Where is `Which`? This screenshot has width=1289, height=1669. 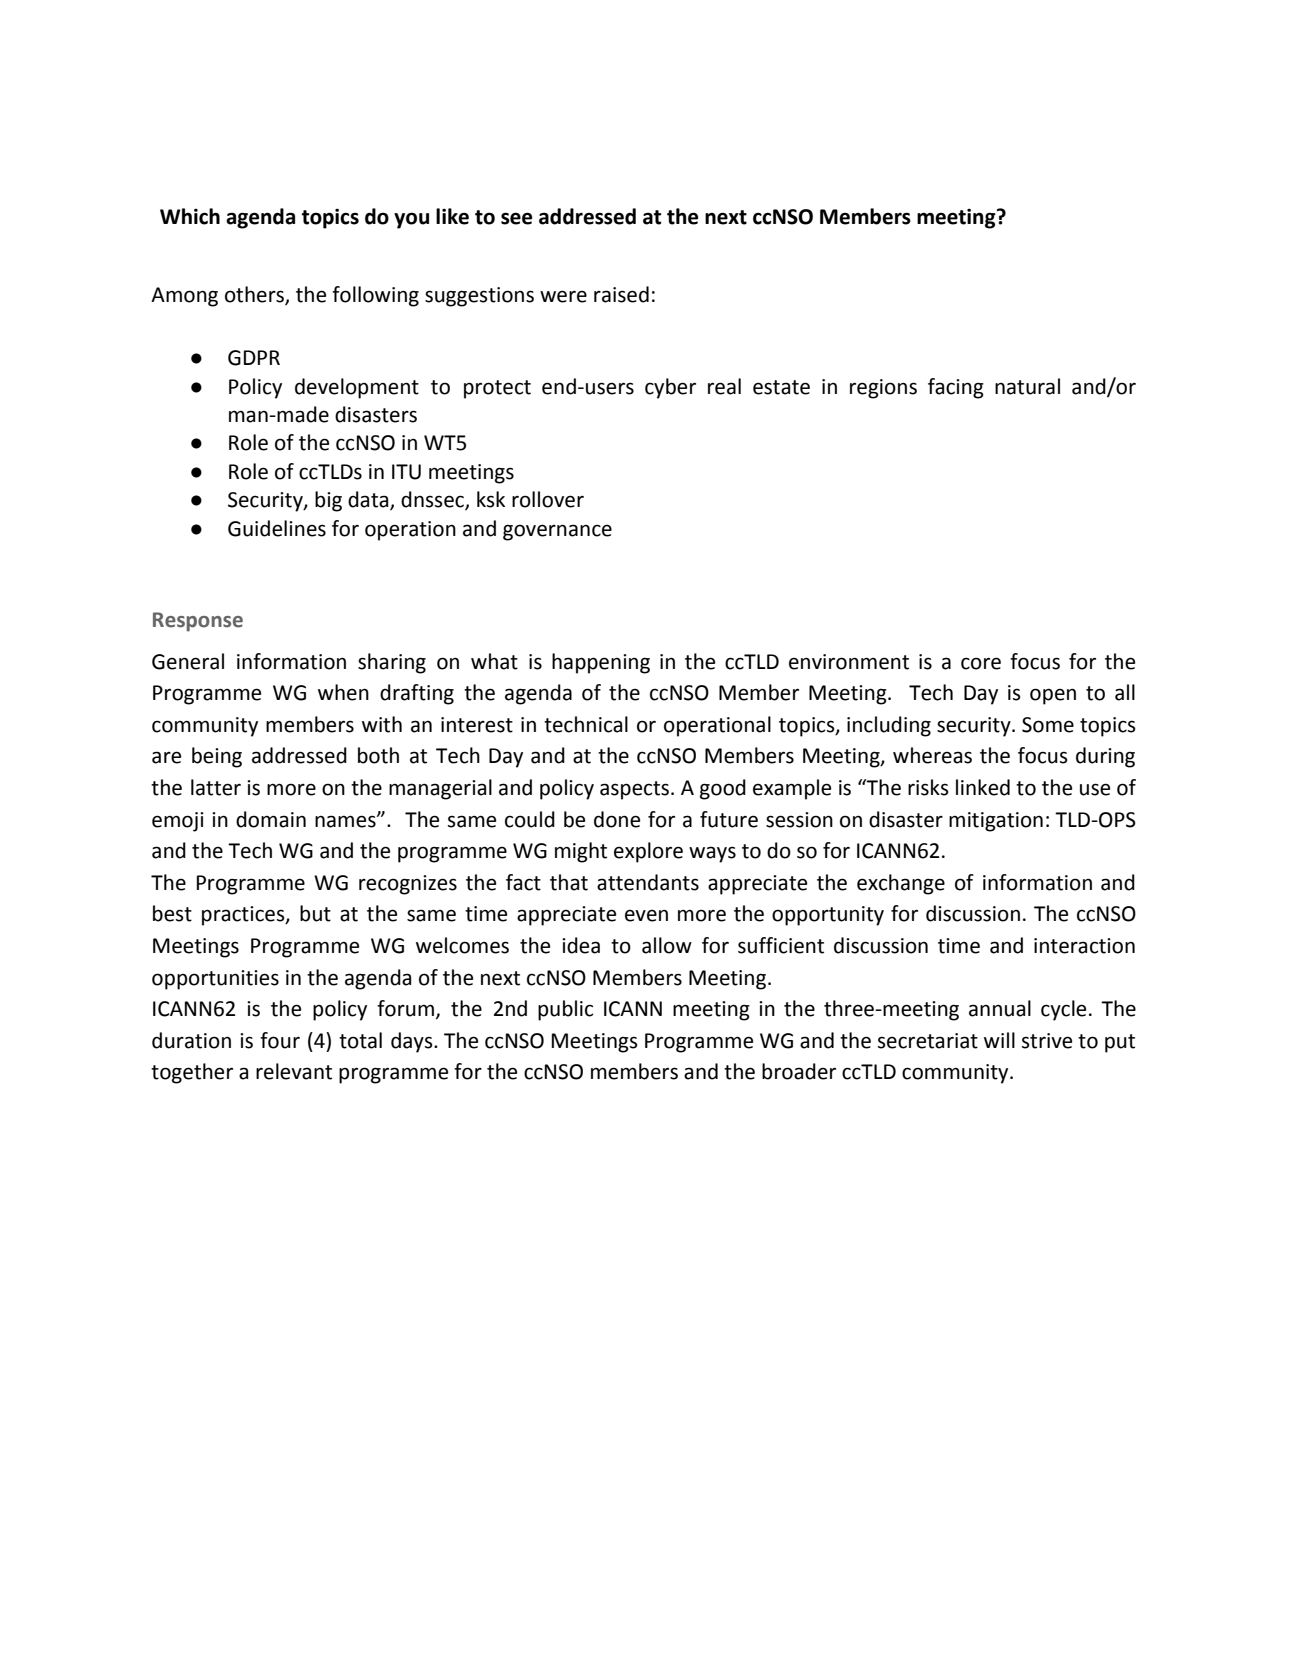
Which is located at coordinates (190, 216).
